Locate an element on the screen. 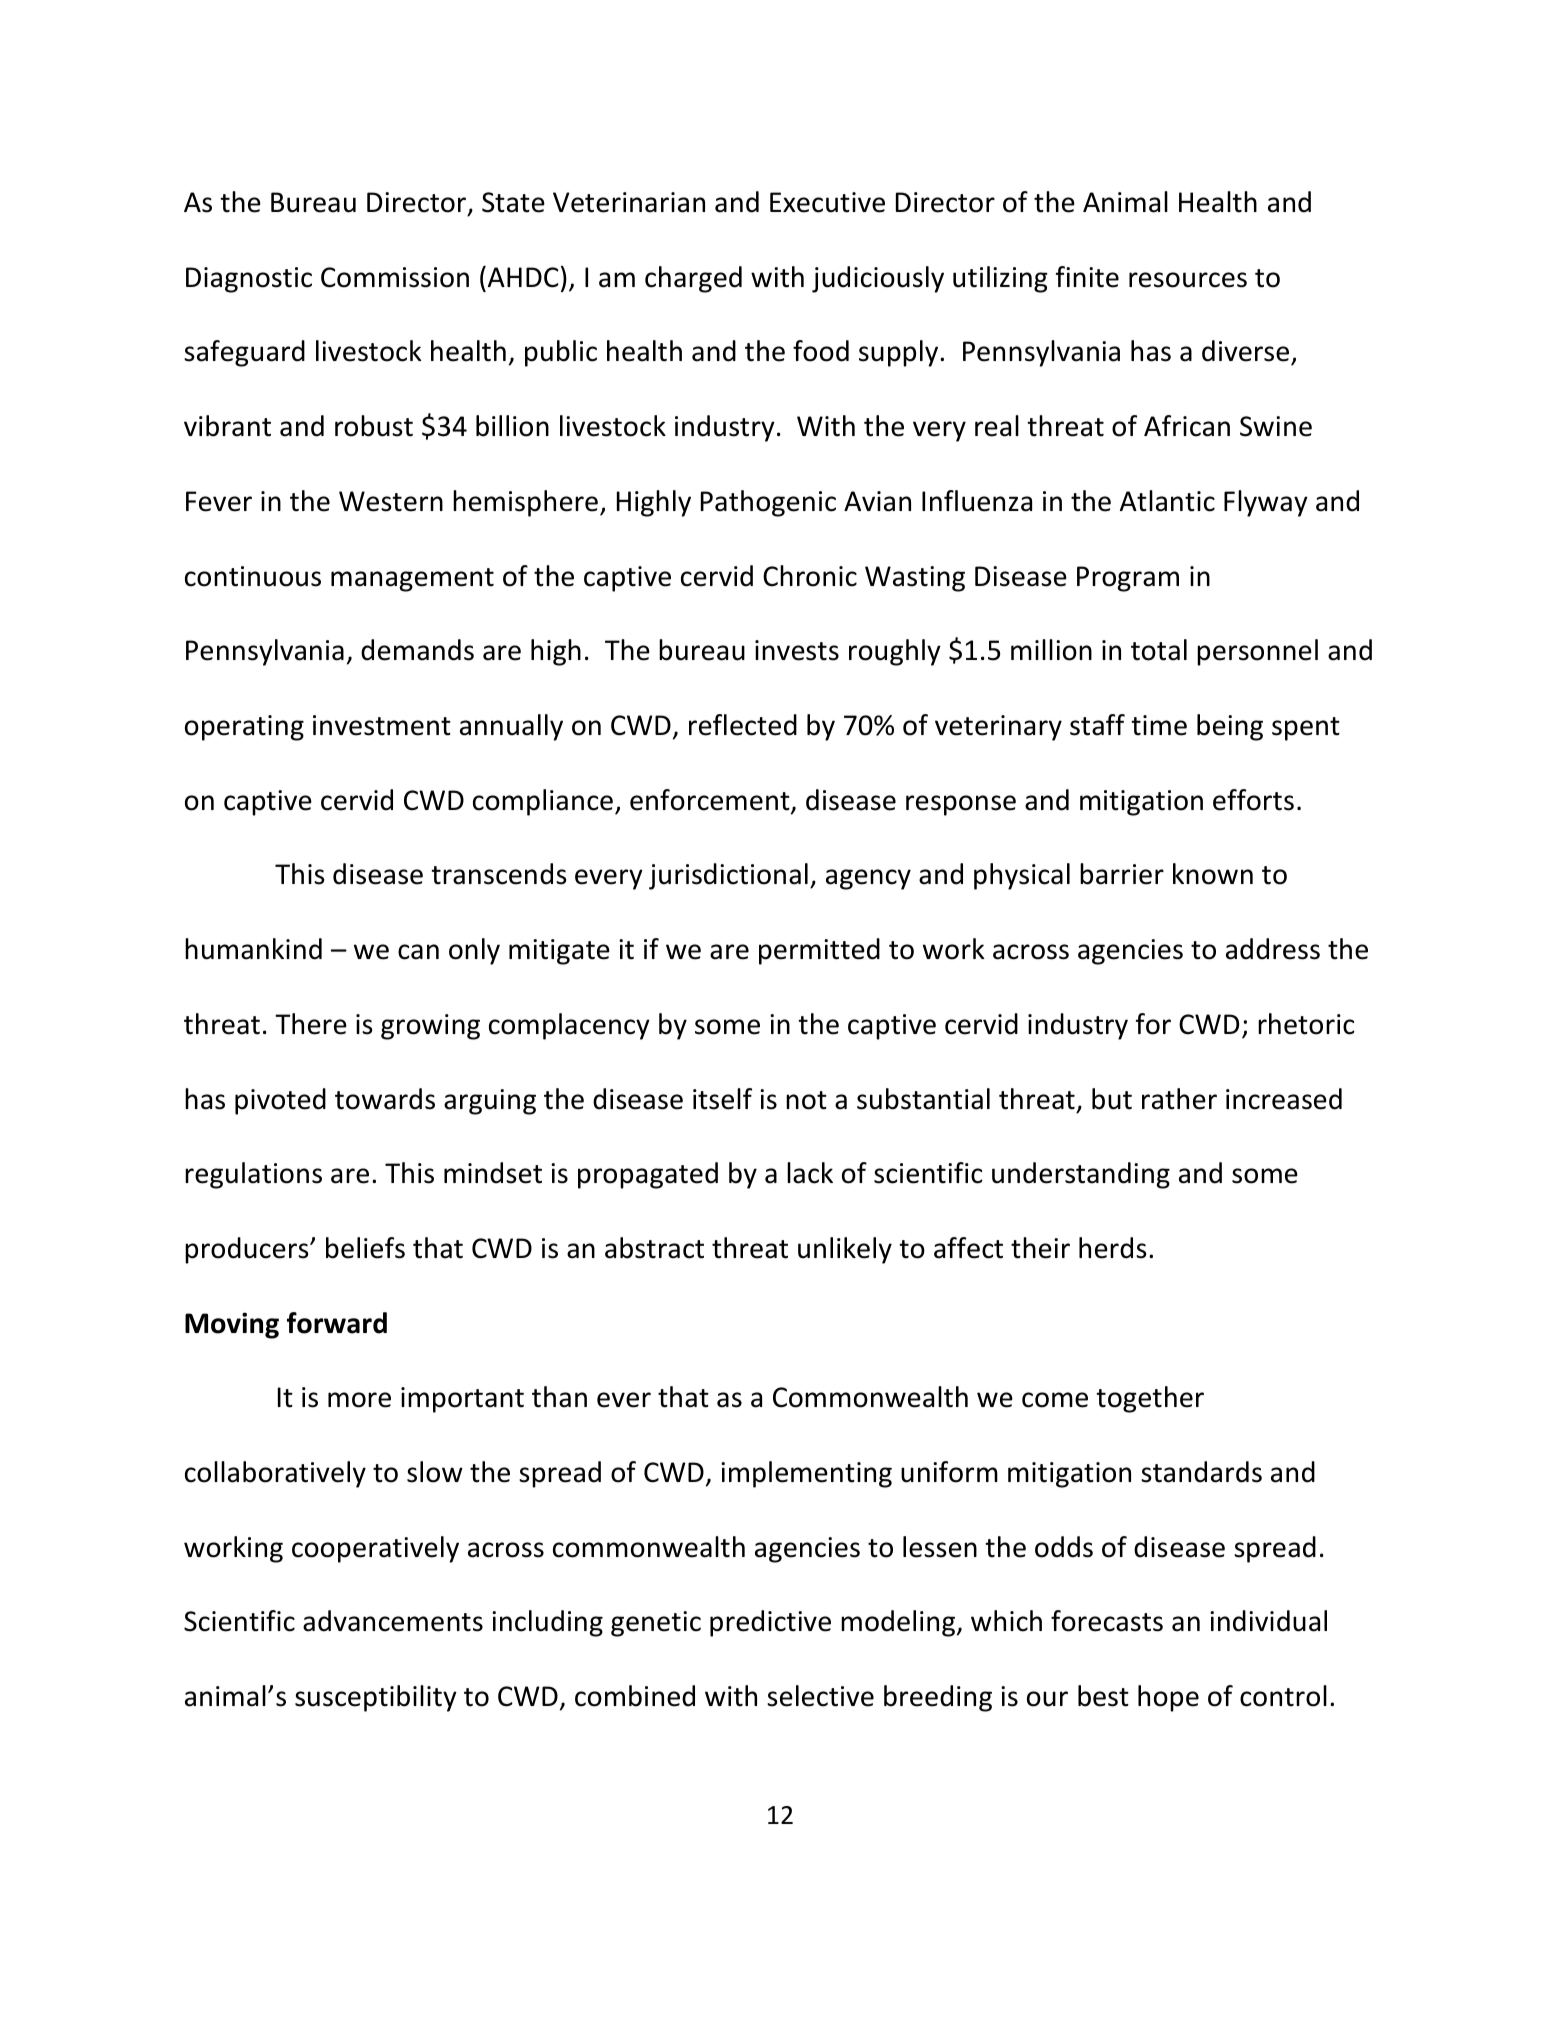  charged is located at coordinates (693, 279).
